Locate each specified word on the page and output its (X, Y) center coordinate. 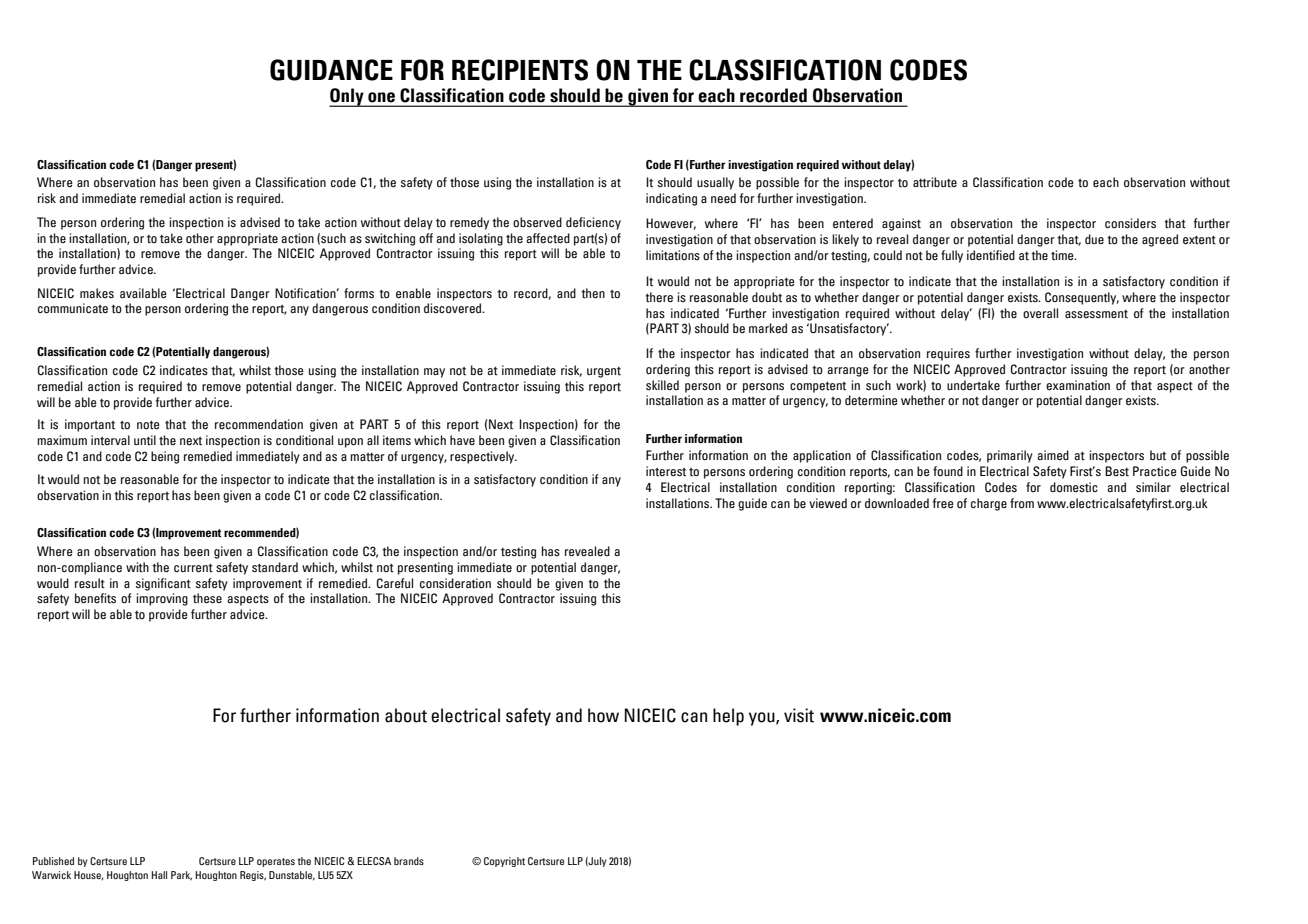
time (1063, 255)
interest (666, 471)
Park (181, 876)
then (593, 293)
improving (162, 599)
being (165, 457)
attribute (935, 182)
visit (799, 715)
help (728, 717)
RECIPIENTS (520, 70)
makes (97, 293)
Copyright (504, 862)
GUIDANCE (331, 70)
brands (409, 861)
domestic (1074, 487)
